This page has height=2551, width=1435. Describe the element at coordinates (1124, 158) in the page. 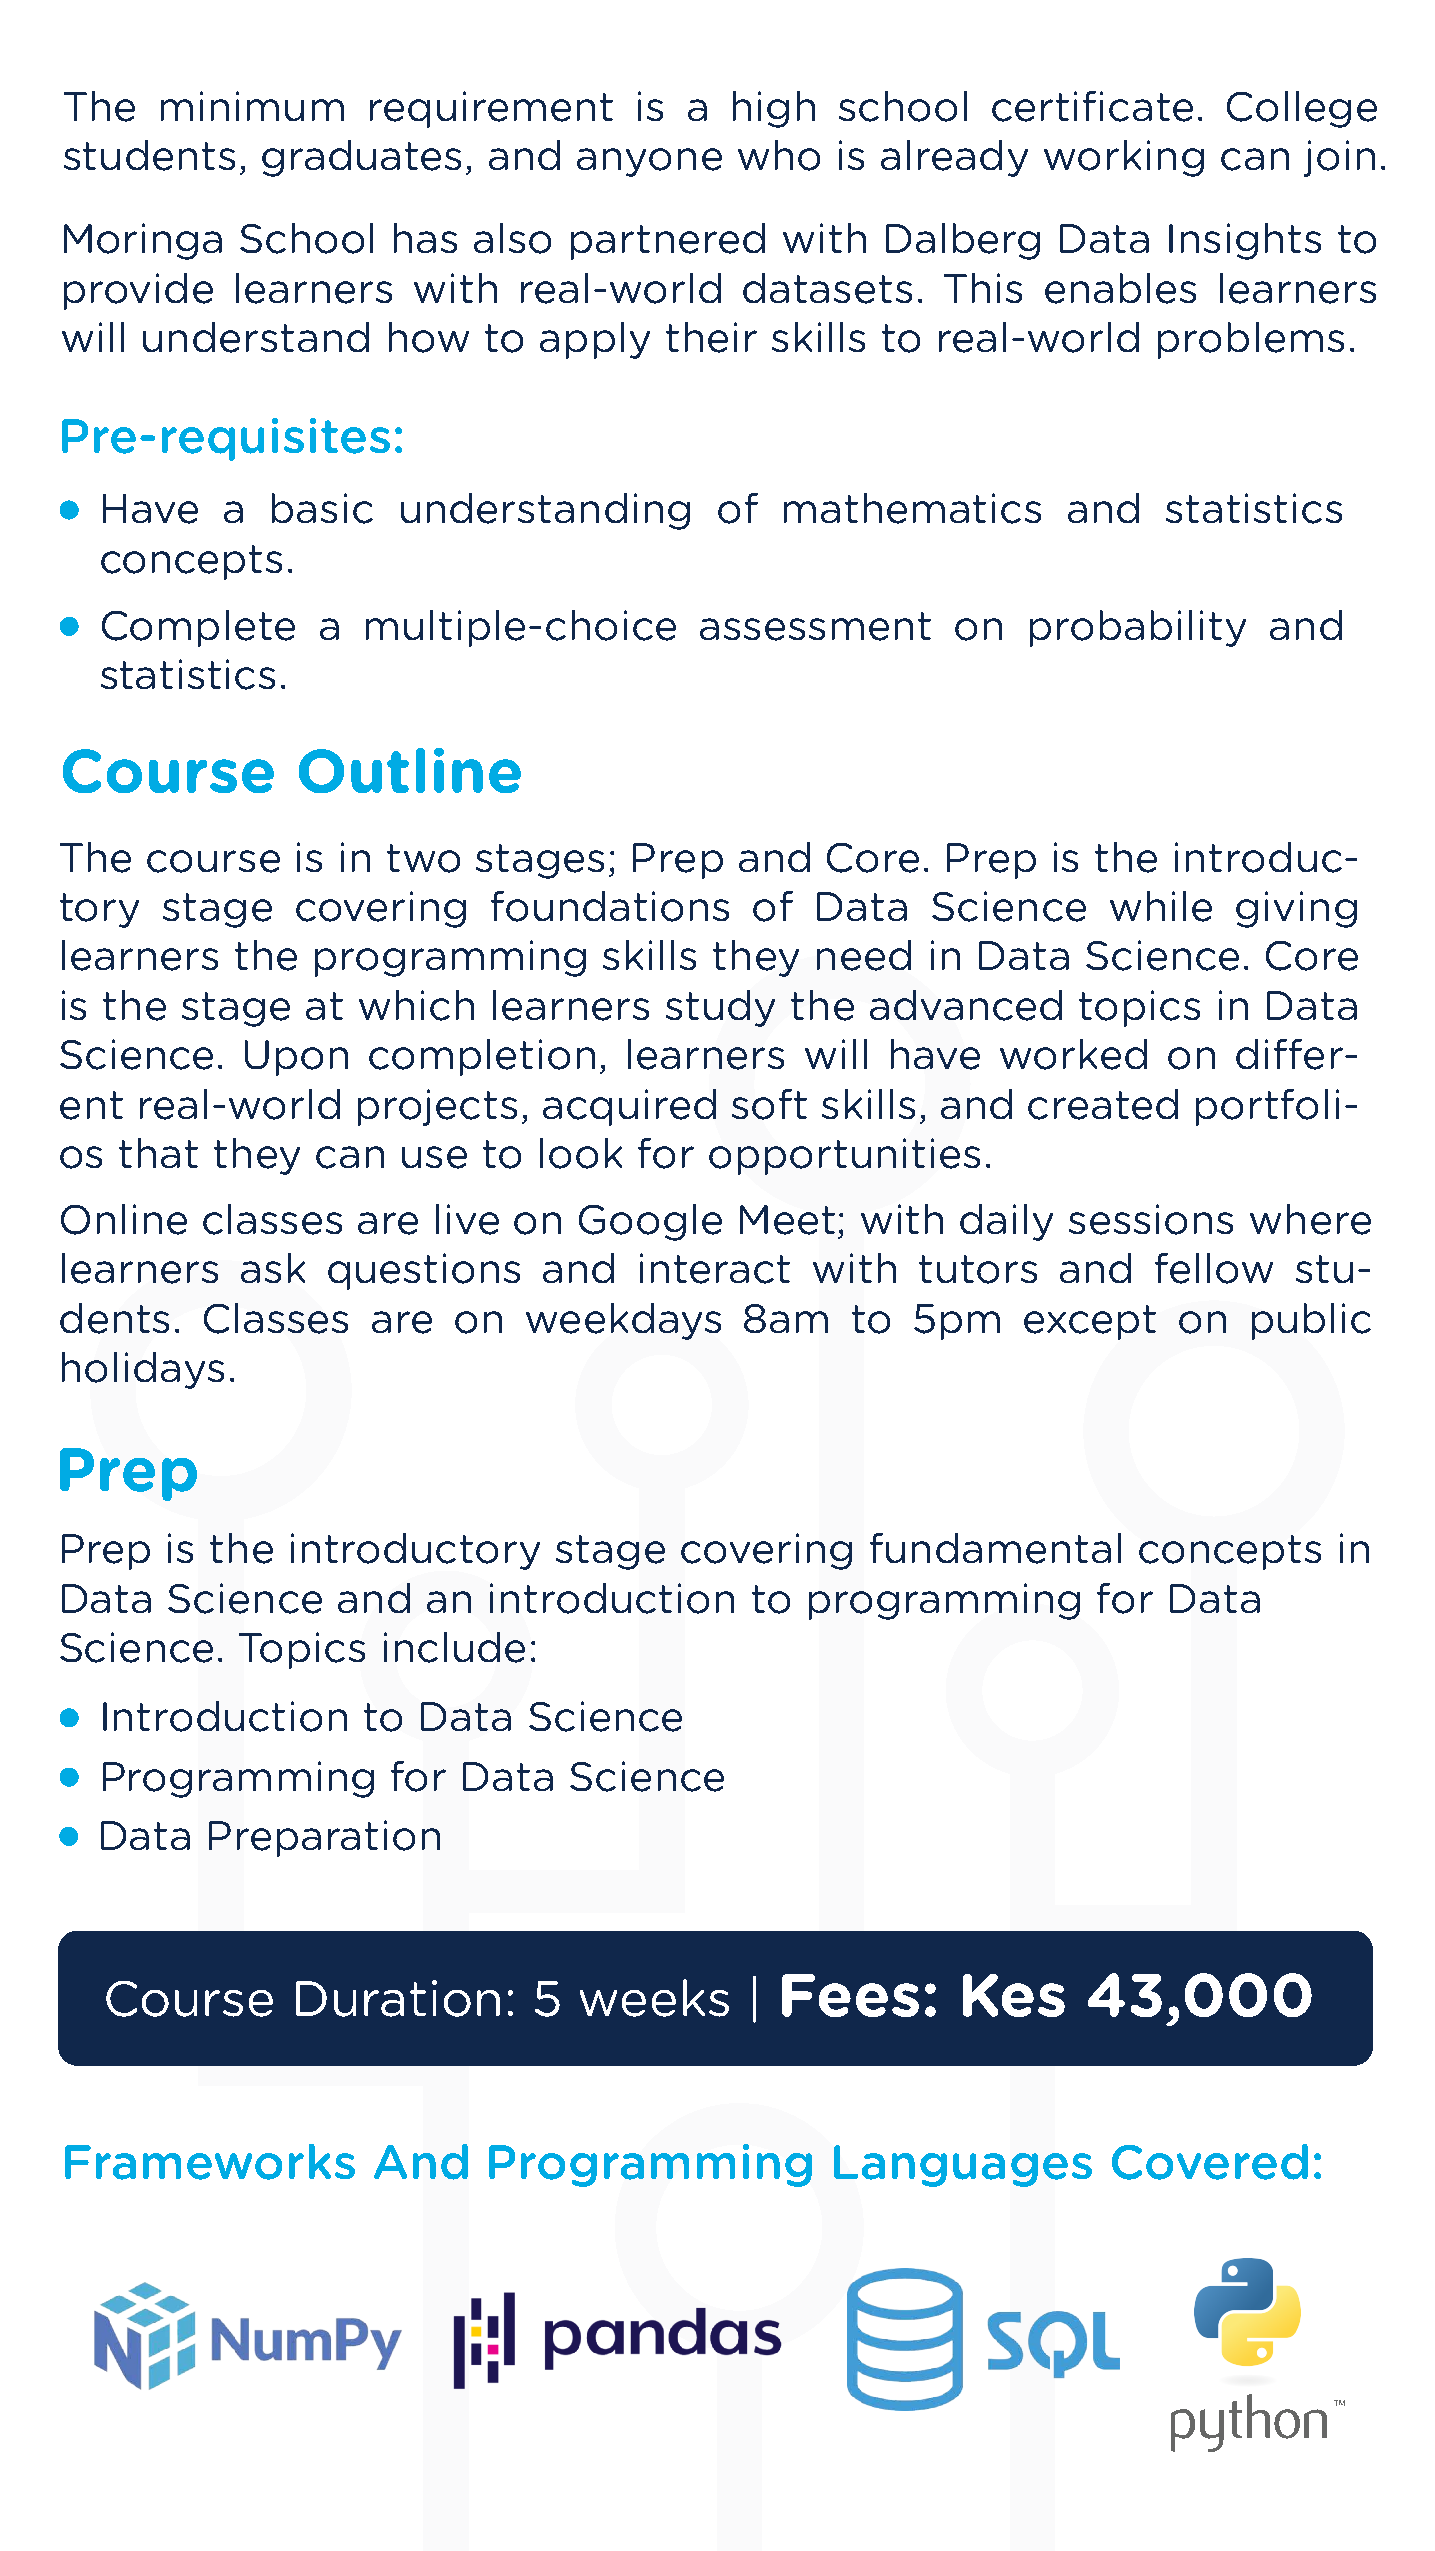

I see `working` at that location.
